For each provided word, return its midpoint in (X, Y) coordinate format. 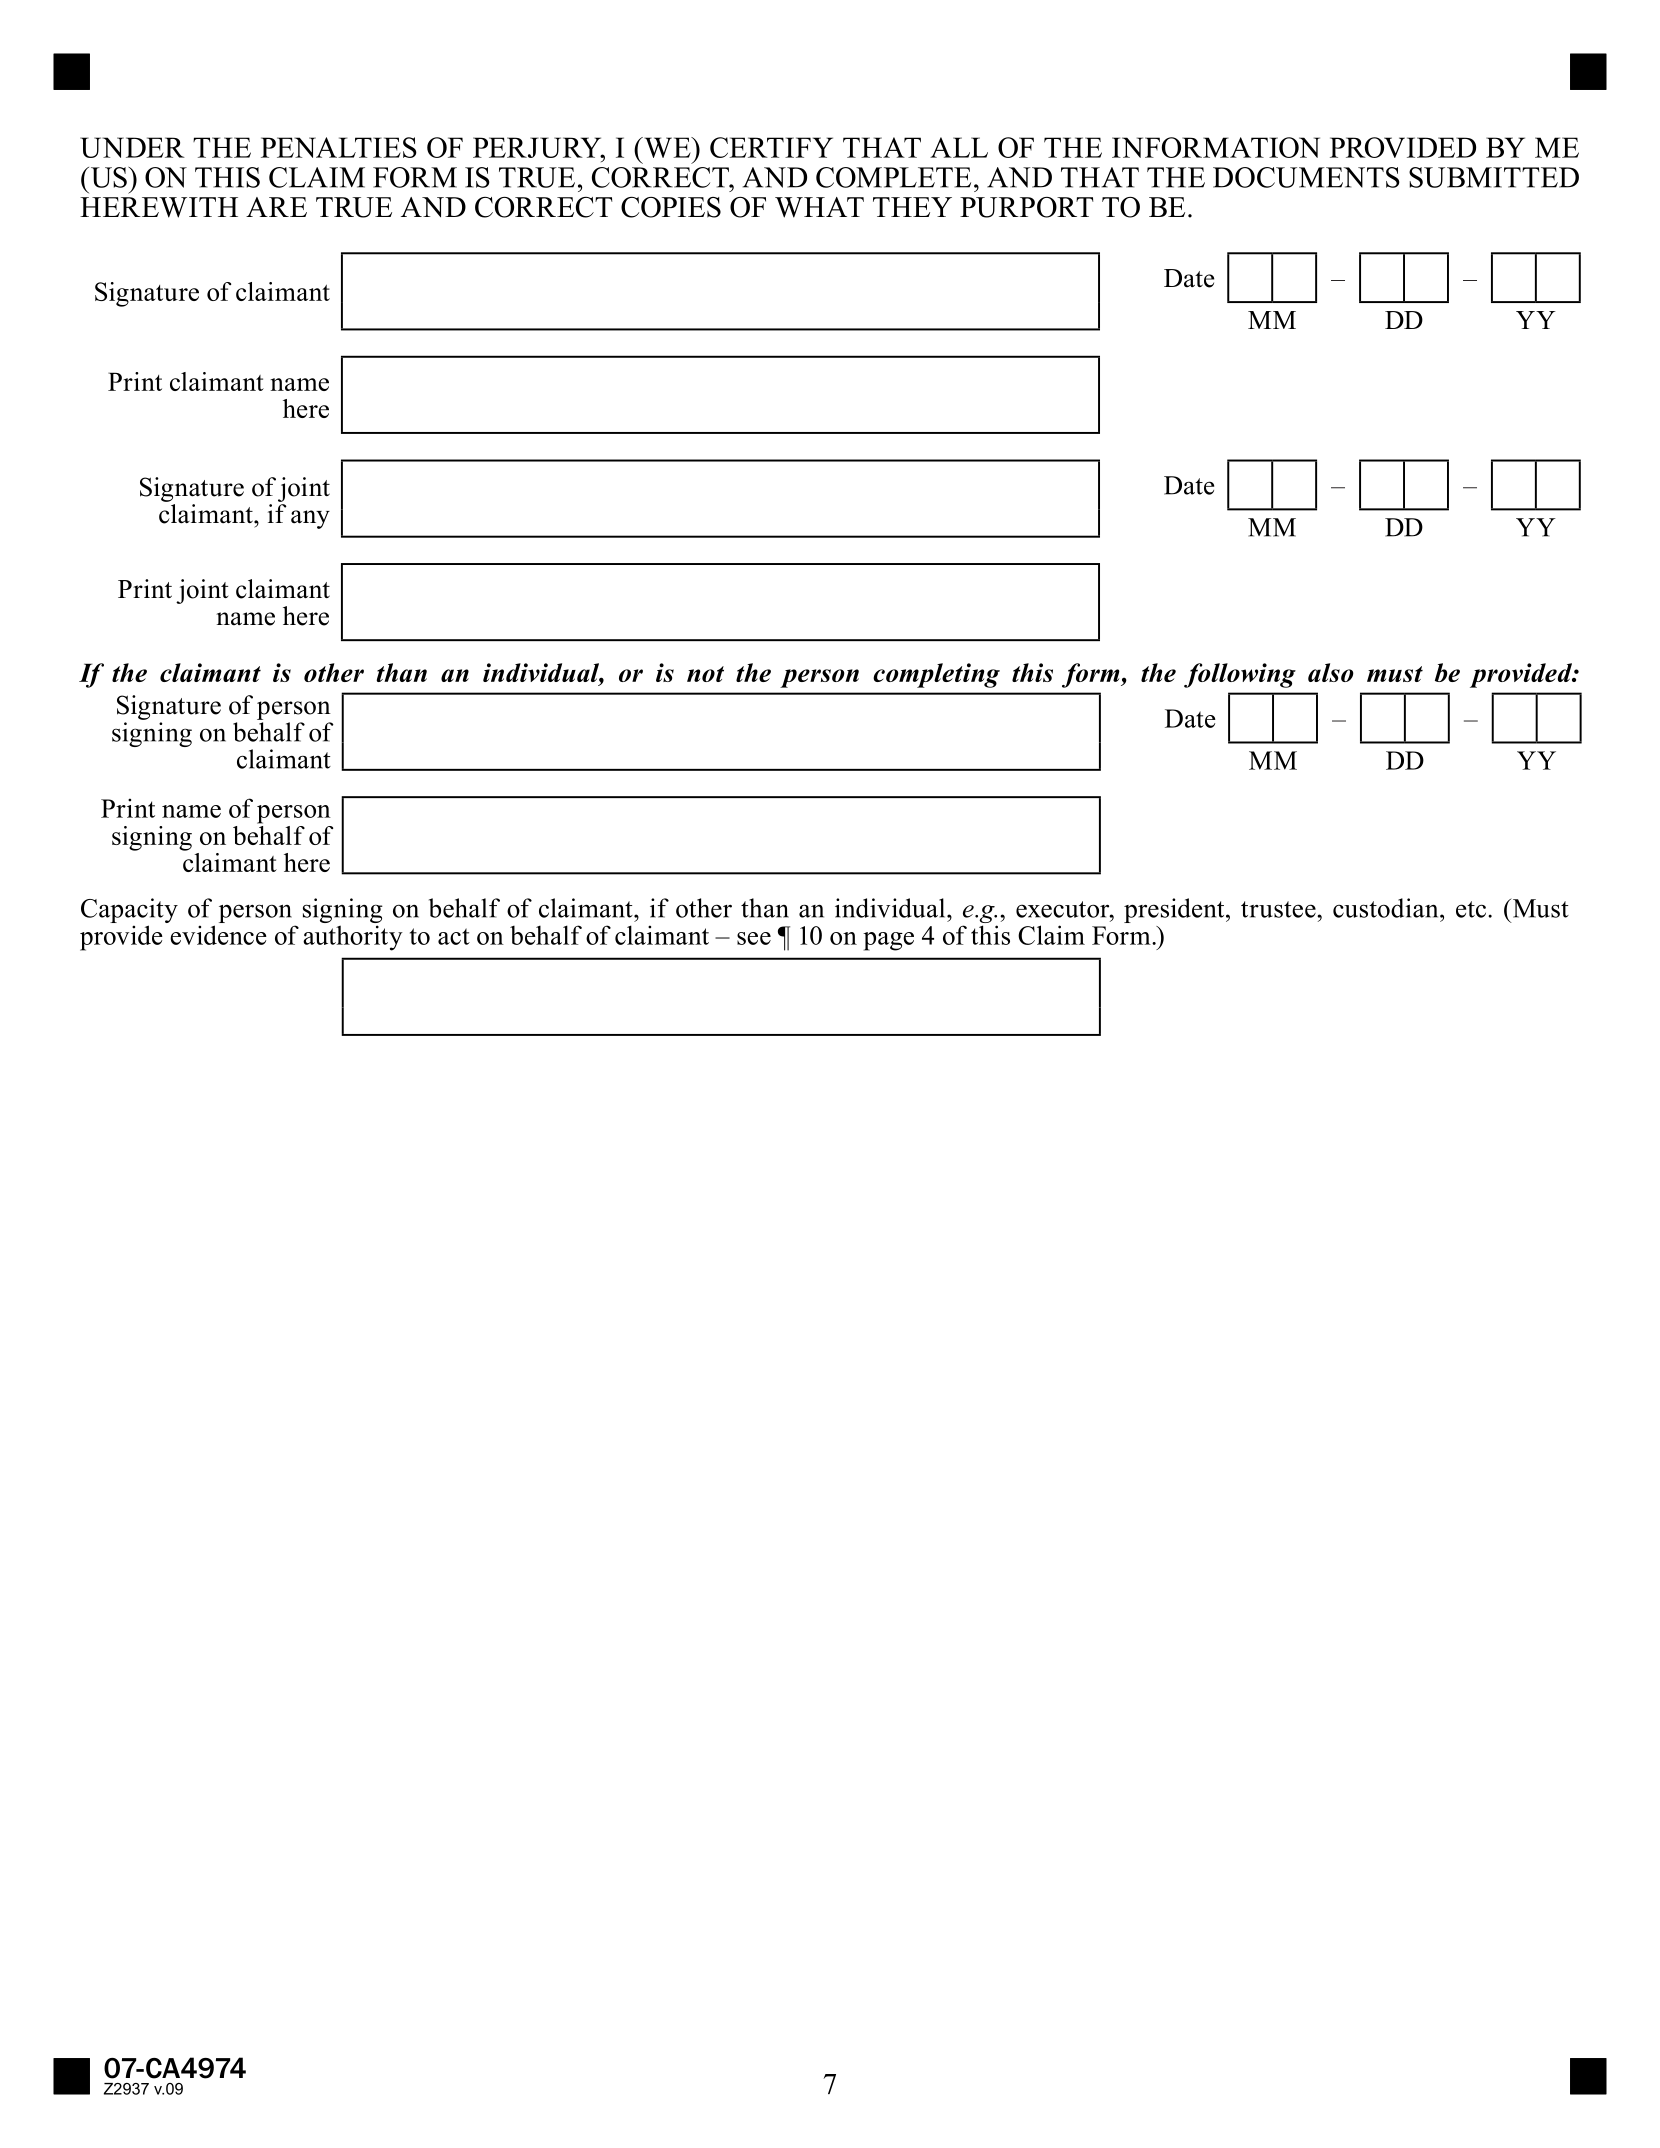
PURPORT (1026, 207)
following (1240, 675)
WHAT (819, 207)
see (754, 938)
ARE (276, 207)
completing (936, 675)
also (1331, 672)
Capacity (129, 912)
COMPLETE (893, 177)
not (705, 674)
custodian (1387, 908)
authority (353, 938)
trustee (1279, 909)
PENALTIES (339, 147)
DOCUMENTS (1306, 177)
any (310, 519)
